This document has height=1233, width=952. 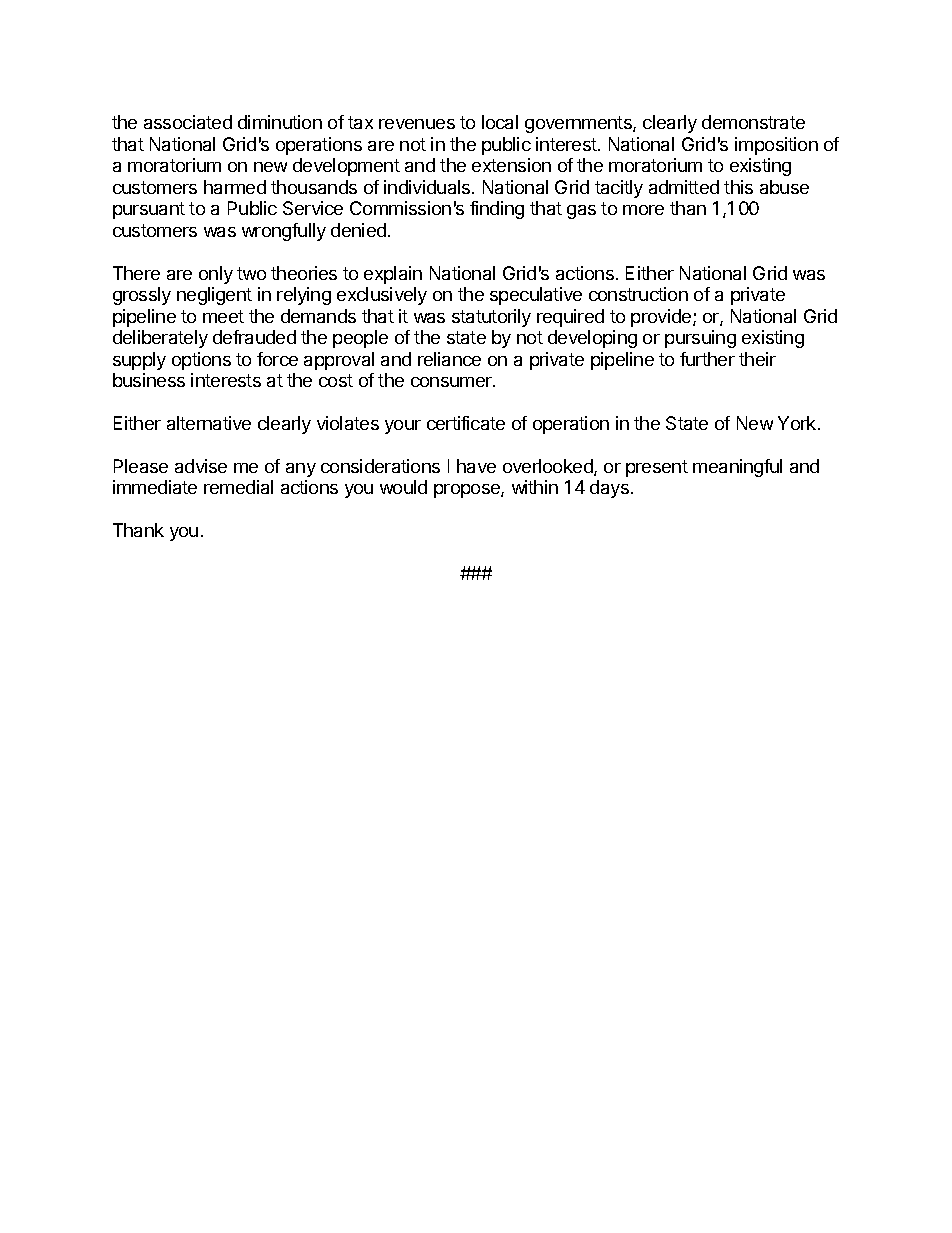 What do you see at coordinates (476, 466) in the document?
I see `have` at bounding box center [476, 466].
